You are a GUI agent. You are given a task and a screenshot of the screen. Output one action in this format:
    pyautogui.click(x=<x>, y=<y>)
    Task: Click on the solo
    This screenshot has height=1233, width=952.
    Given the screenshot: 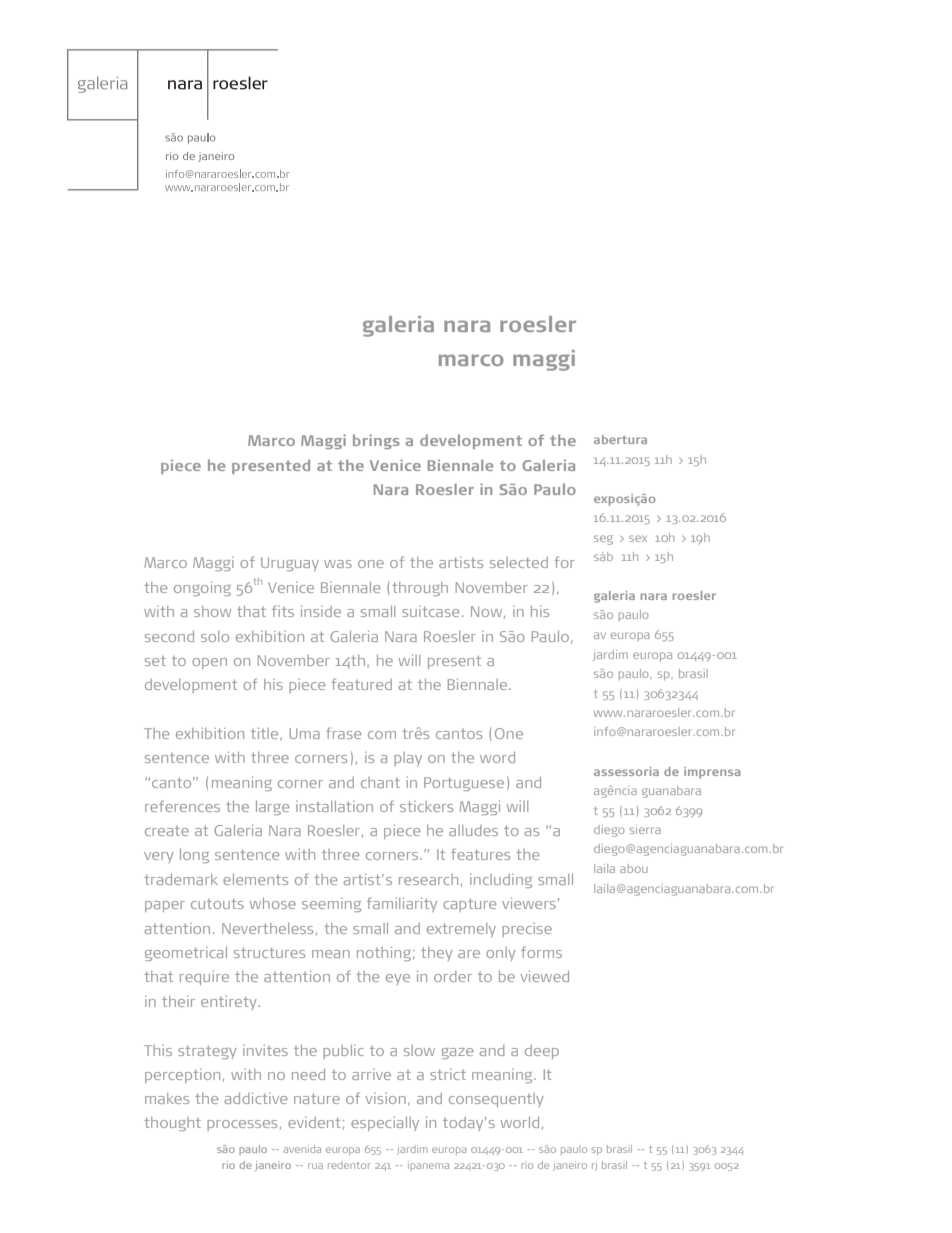 What is the action you would take?
    pyautogui.click(x=215, y=636)
